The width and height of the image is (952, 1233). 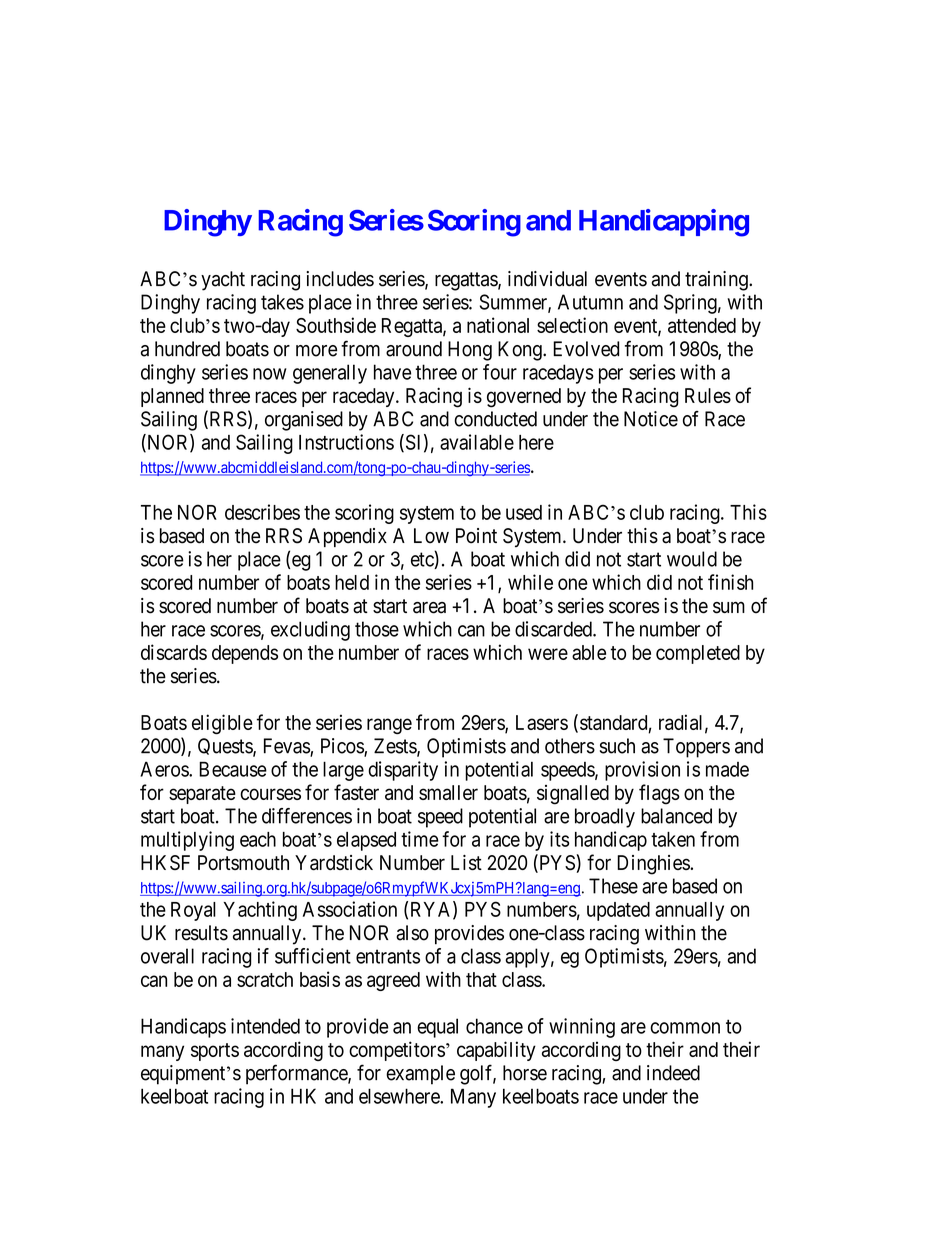 I want to click on hundred, so click(x=187, y=349).
